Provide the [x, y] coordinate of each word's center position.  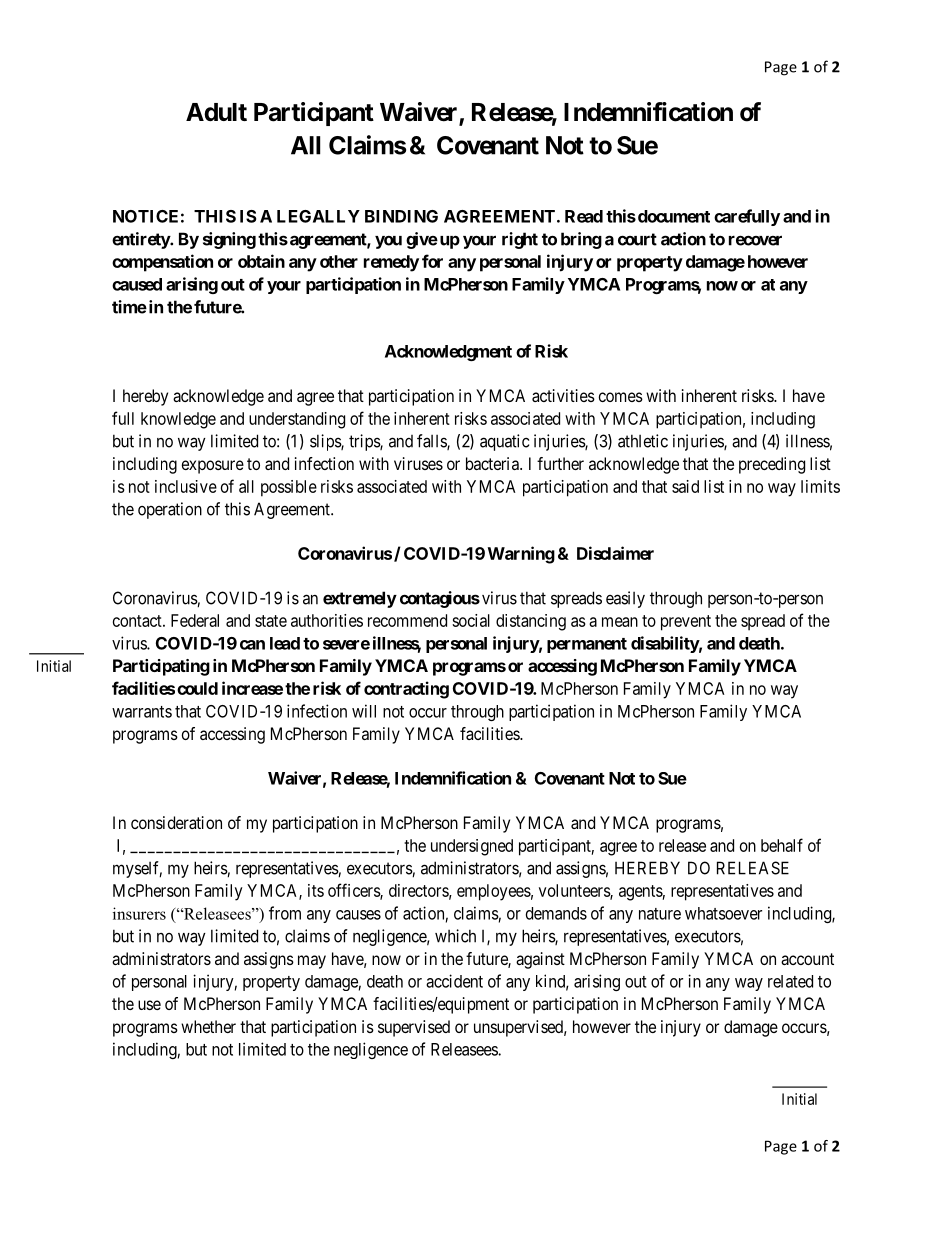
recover [755, 240]
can [252, 645]
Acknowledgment [448, 353]
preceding [772, 465]
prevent [686, 623]
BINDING [401, 216]
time [129, 307]
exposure [213, 467]
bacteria [493, 463]
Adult [216, 112]
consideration [176, 822]
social [471, 620]
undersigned [472, 847]
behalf [782, 845]
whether [208, 1026]
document [672, 216]
